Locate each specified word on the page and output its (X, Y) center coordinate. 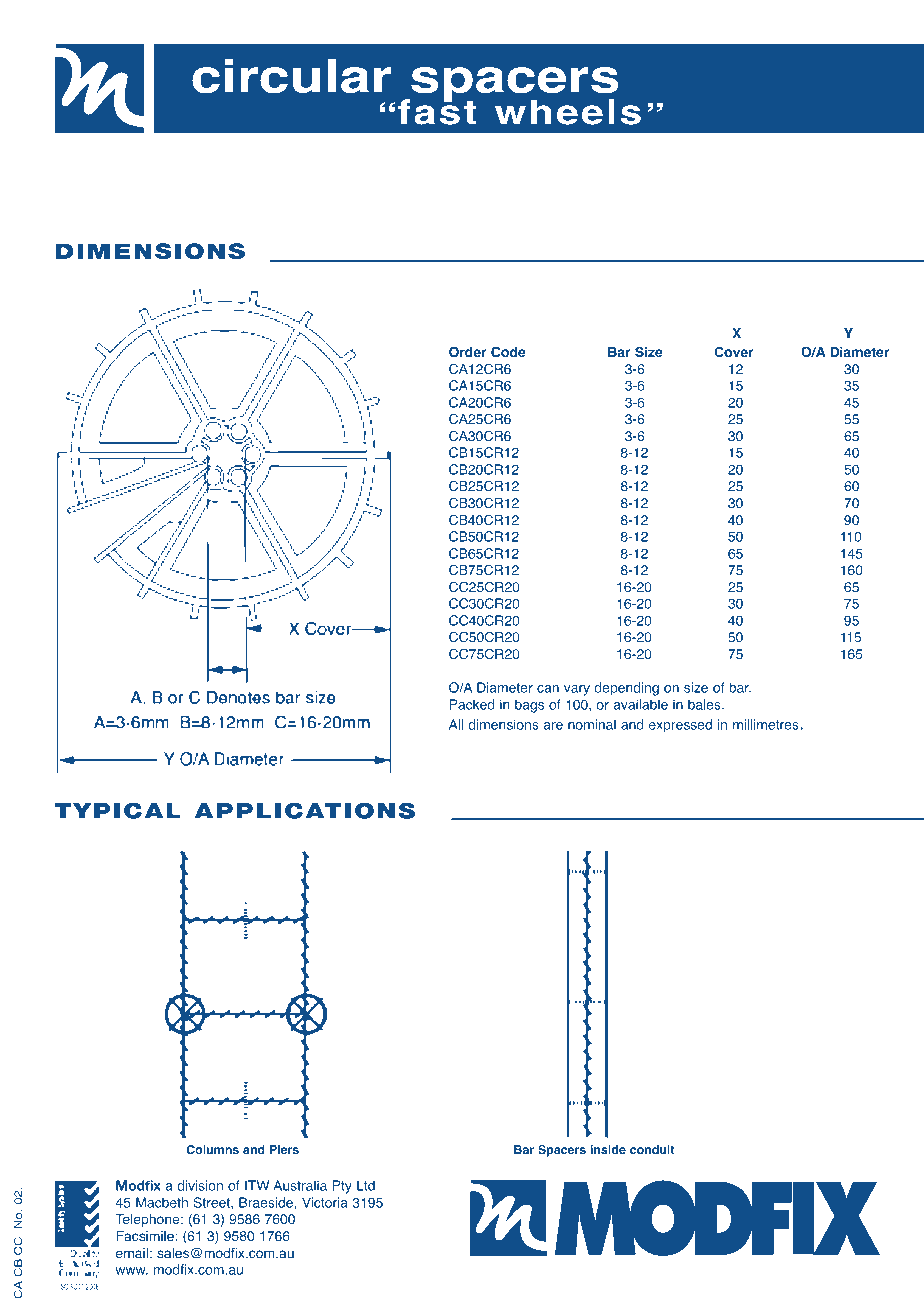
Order (468, 351)
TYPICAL (117, 810)
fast (437, 111)
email (132, 1253)
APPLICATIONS (305, 810)
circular (292, 76)
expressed (680, 726)
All (456, 724)
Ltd (366, 1185)
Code (508, 352)
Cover (734, 352)
